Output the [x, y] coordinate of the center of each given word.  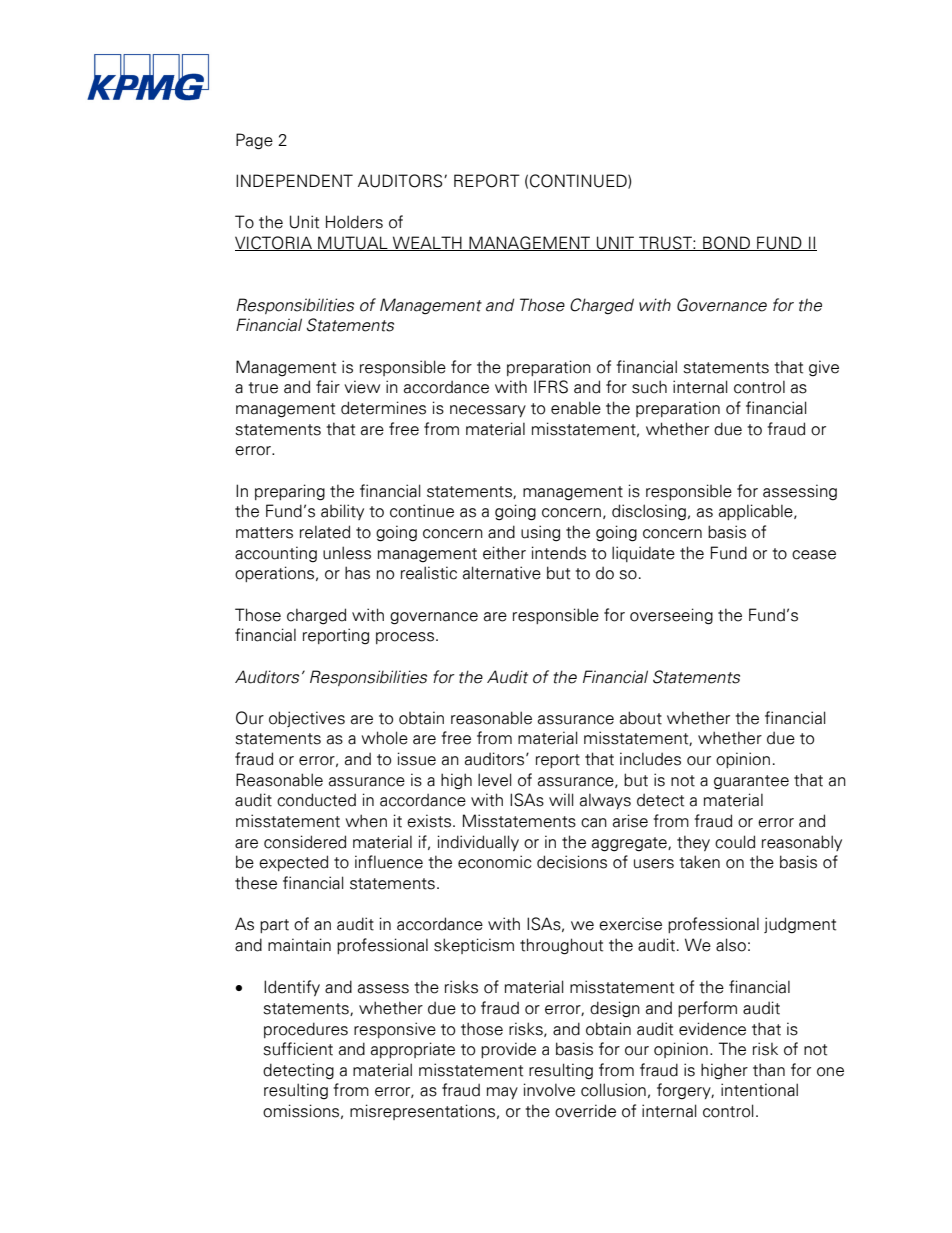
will [561, 799]
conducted [316, 800]
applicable [757, 512]
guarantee [751, 782]
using [540, 533]
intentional [759, 1090]
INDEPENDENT [294, 180]
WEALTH [427, 243]
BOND [727, 243]
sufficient [298, 1049]
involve [549, 1090]
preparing [290, 492]
